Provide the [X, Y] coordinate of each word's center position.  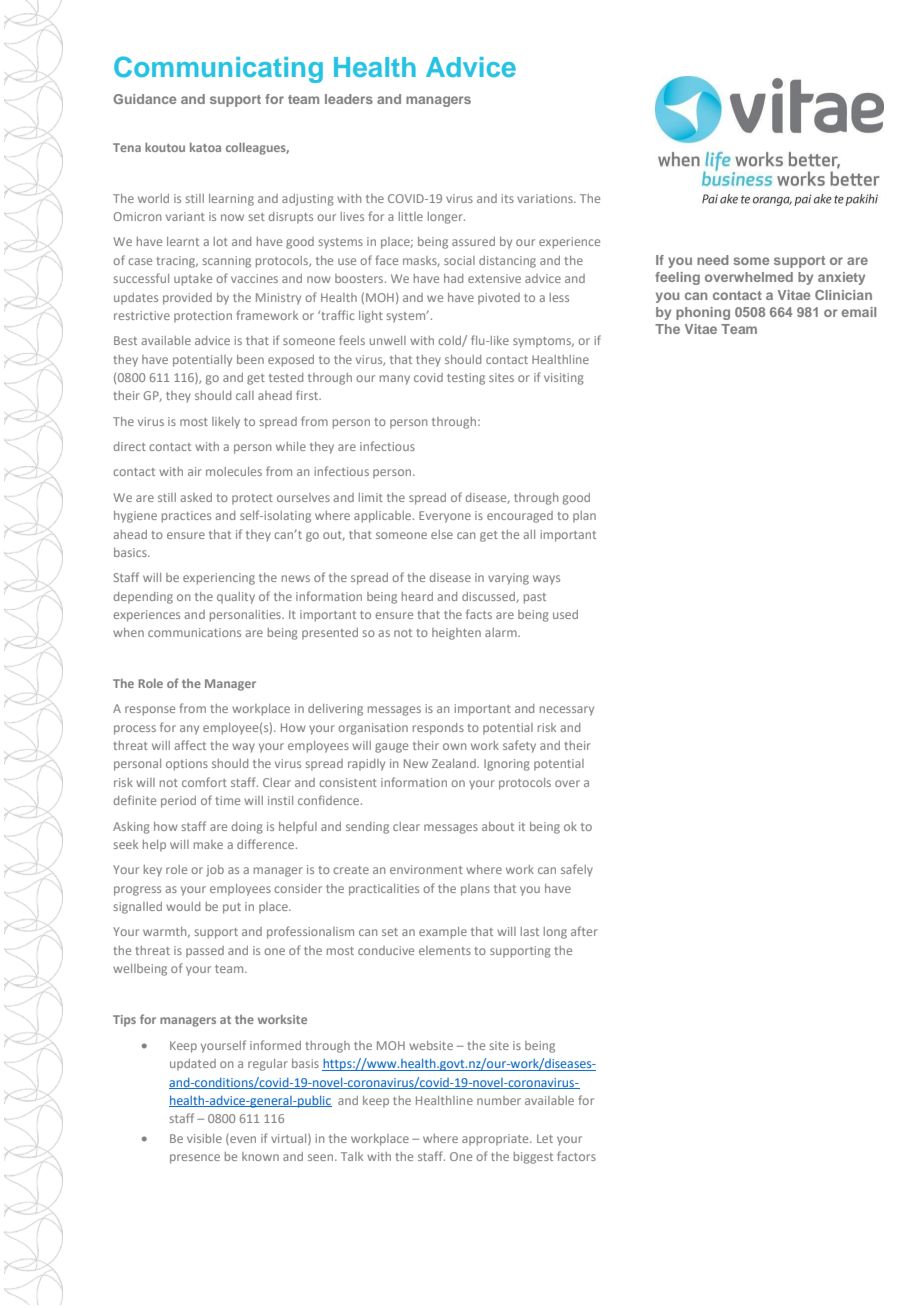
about [498, 826]
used [565, 614]
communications [194, 632]
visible [204, 1138]
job [215, 871]
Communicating [218, 69]
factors [576, 1156]
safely [577, 870]
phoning [703, 313]
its [507, 198]
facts [479, 614]
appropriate [496, 1140]
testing [466, 379]
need [713, 260]
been [250, 359]
